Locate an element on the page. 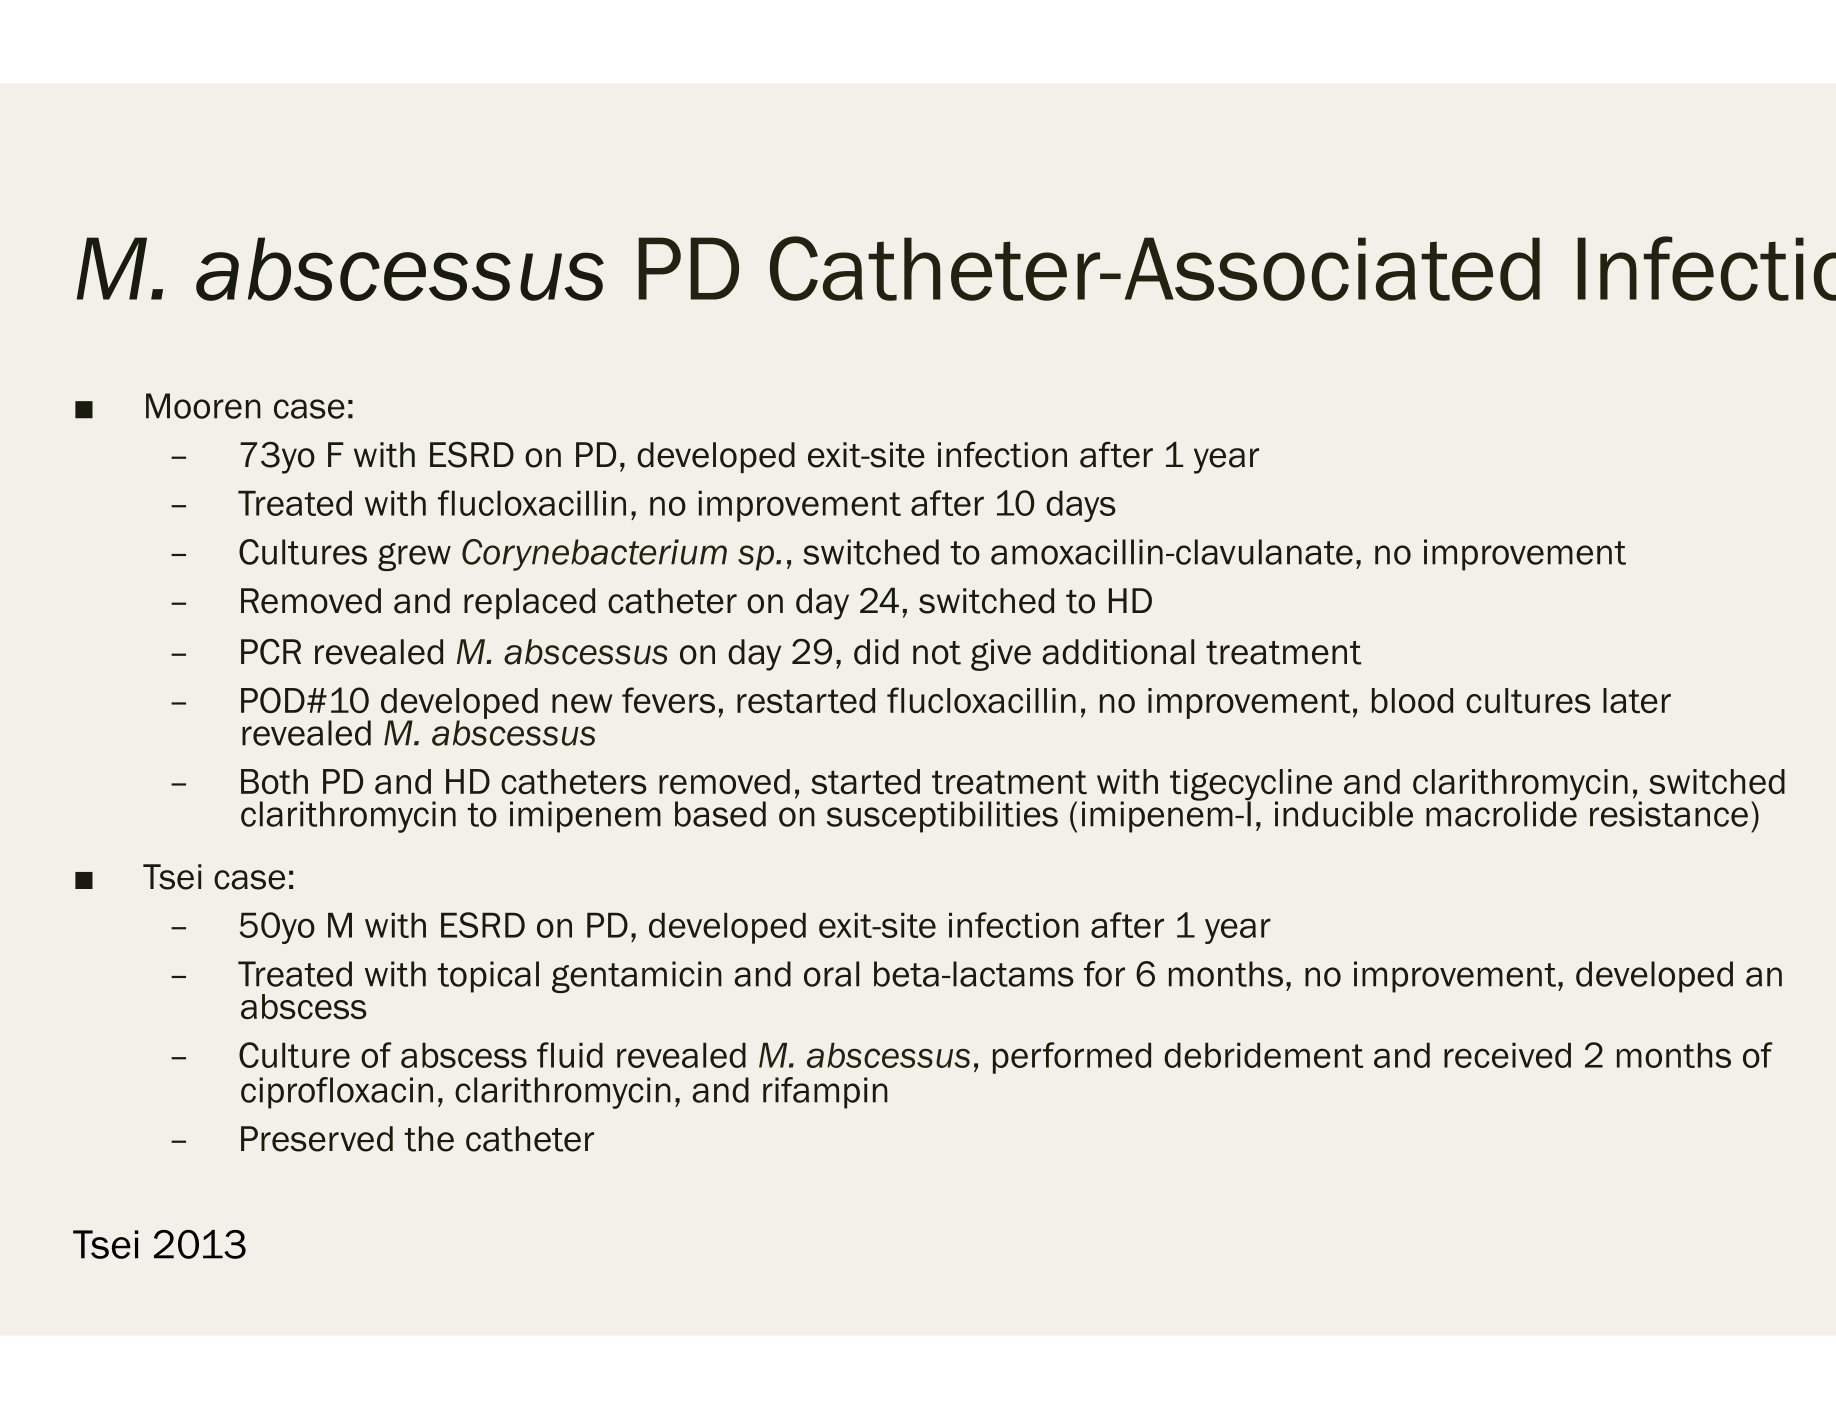  blood is located at coordinates (1412, 700).
